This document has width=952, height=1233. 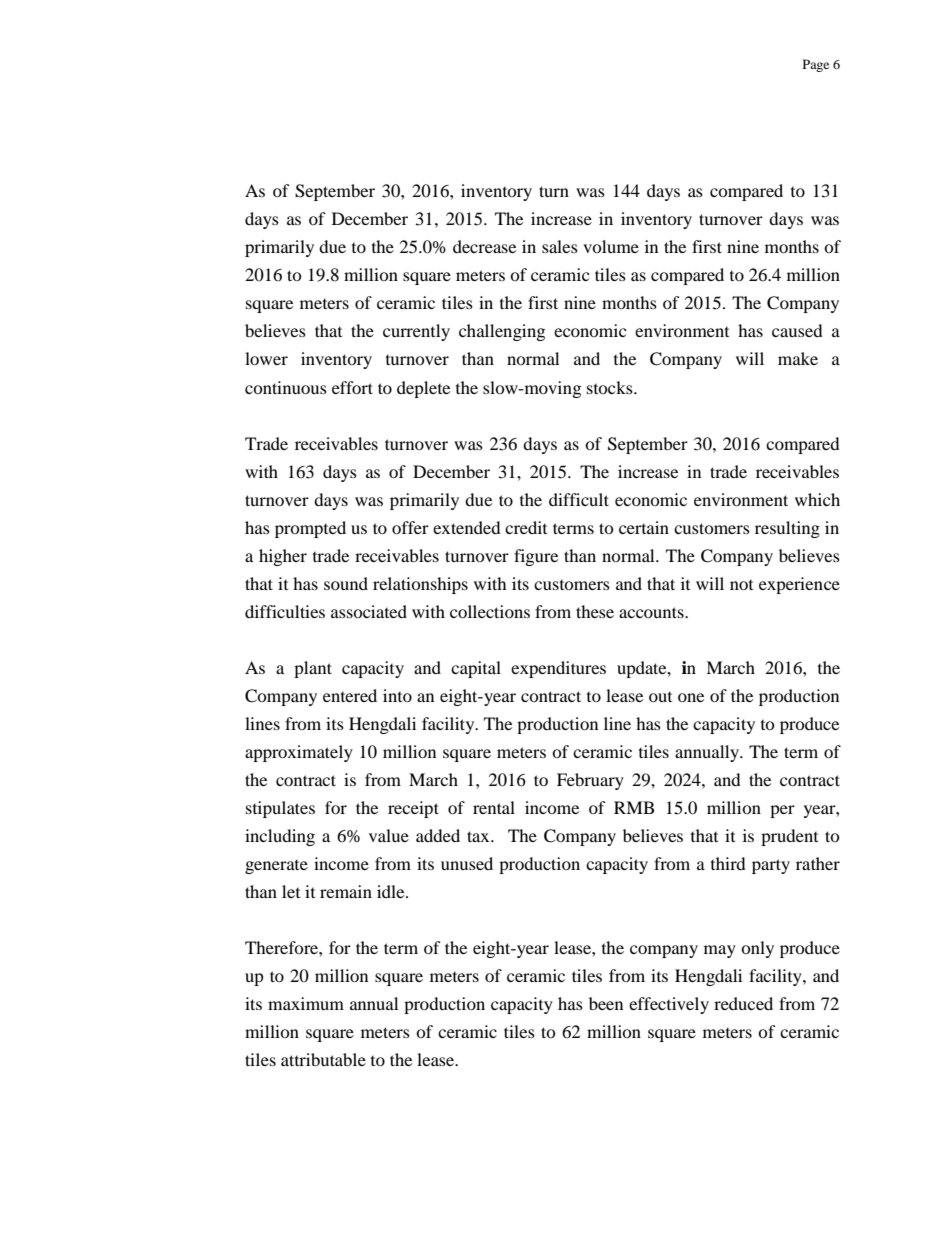 What do you see at coordinates (797, 330) in the document?
I see `caused` at bounding box center [797, 330].
